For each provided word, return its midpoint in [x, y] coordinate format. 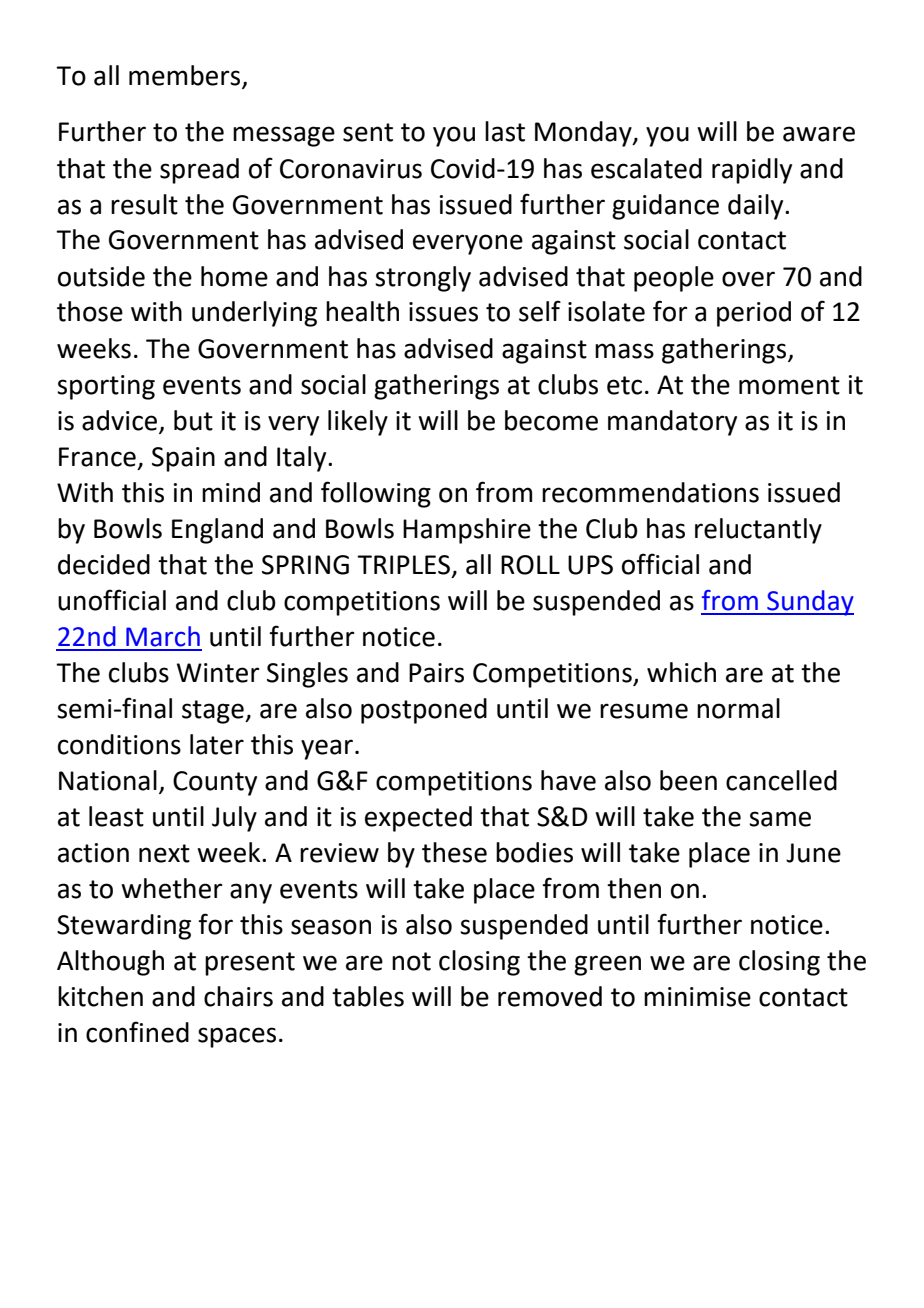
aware [819, 134]
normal [738, 708]
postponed [424, 711]
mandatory [672, 423]
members [184, 75]
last [505, 131]
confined [137, 1032]
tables [368, 996]
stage [214, 712]
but [193, 420]
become [551, 420]
